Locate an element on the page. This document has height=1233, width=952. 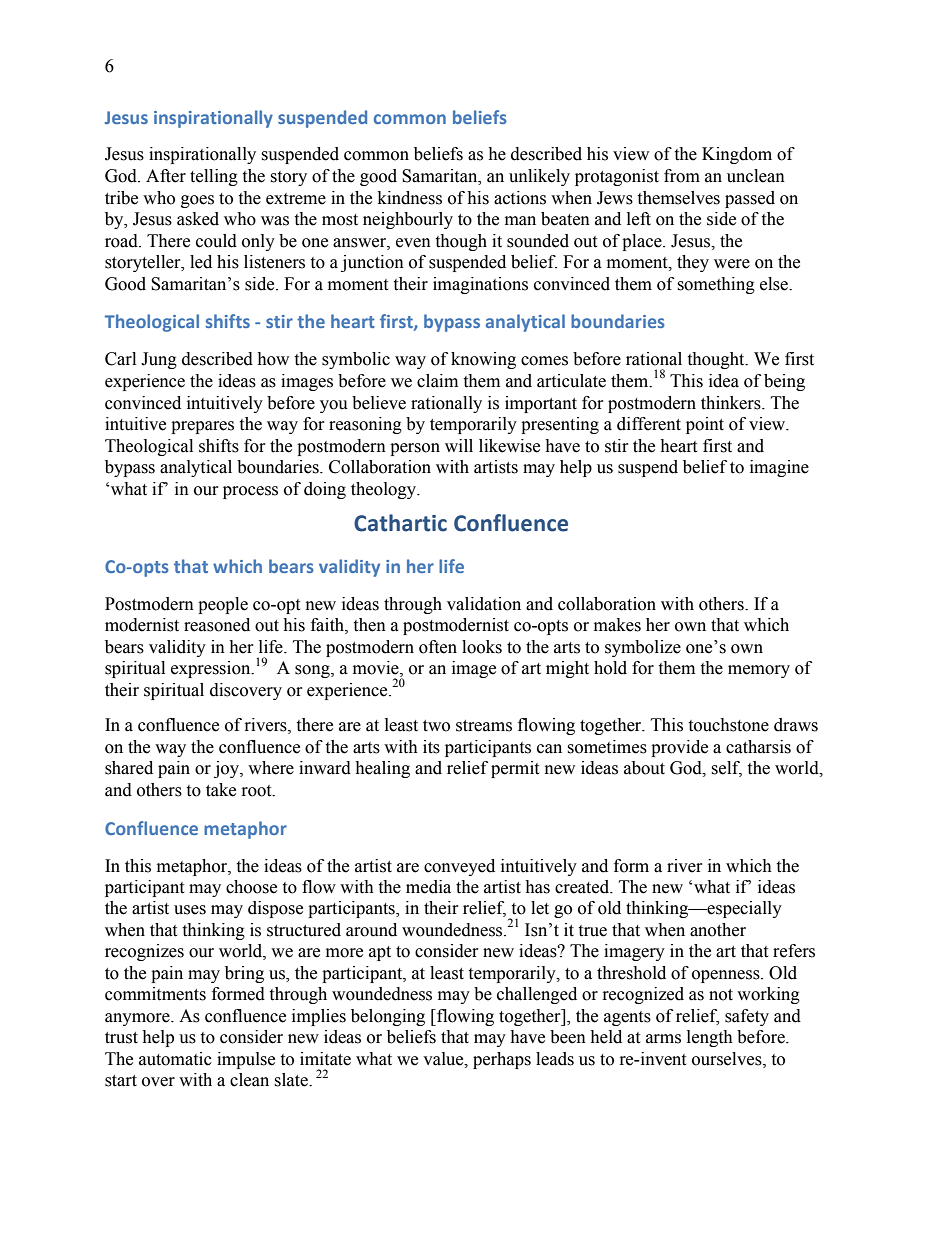
automatic is located at coordinates (175, 1059).
